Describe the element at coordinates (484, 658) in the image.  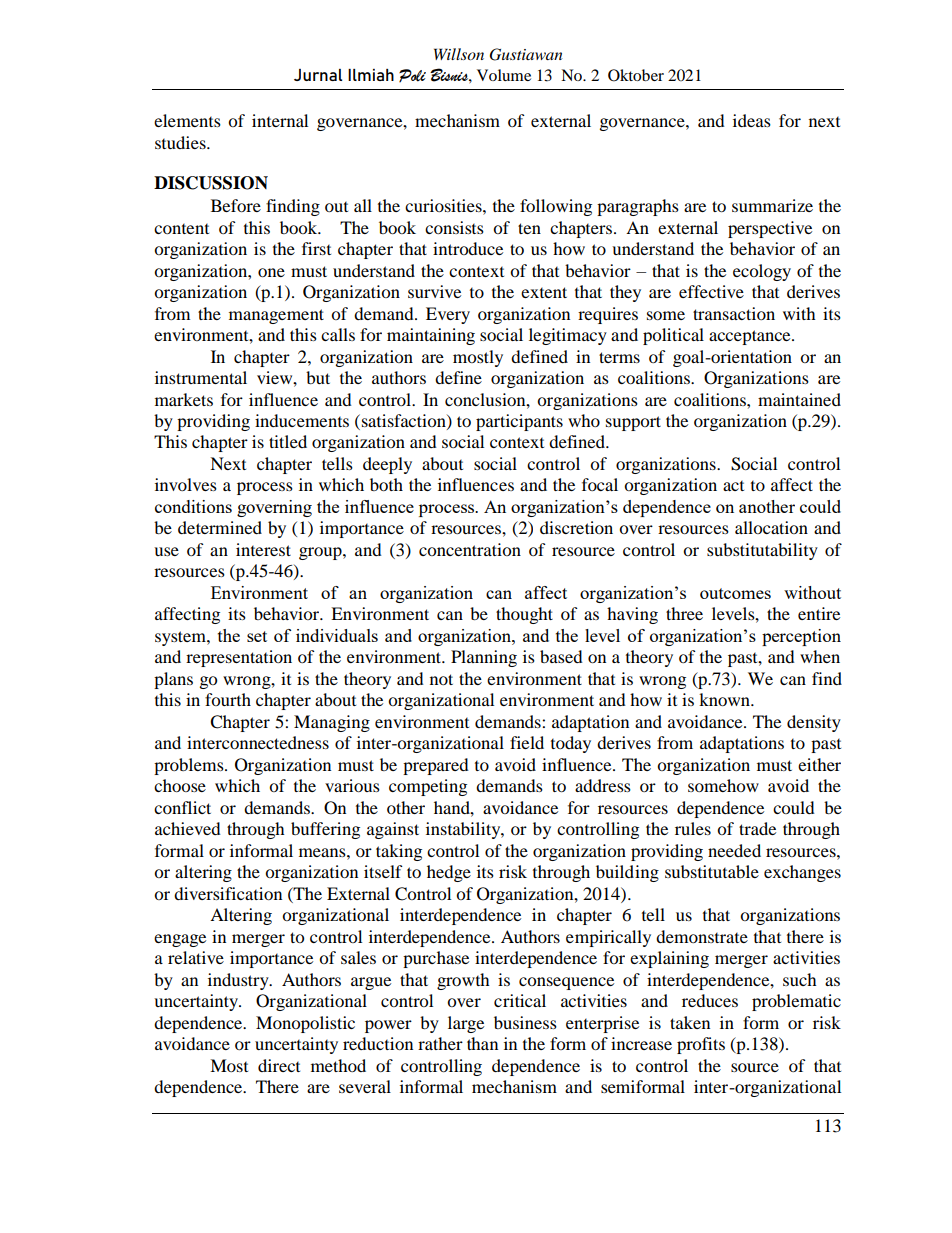
I see `Planning` at that location.
